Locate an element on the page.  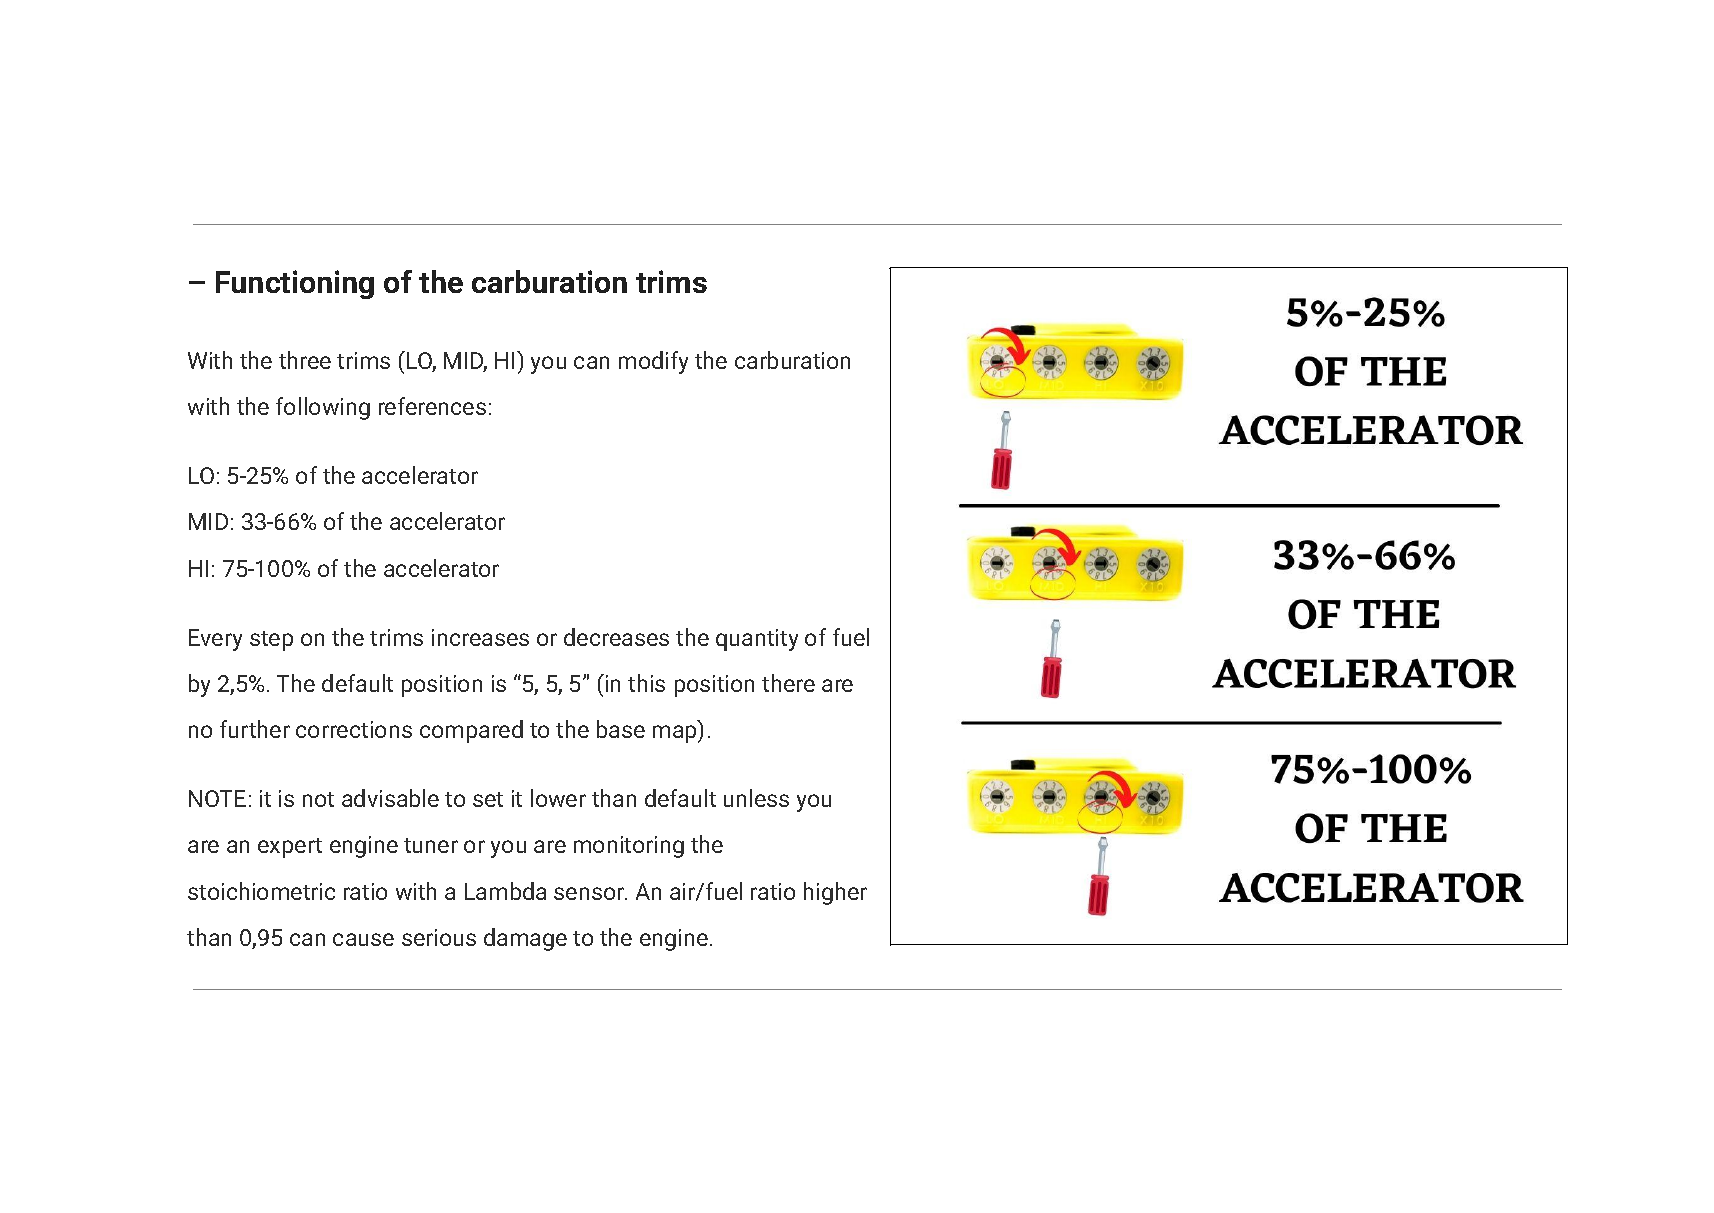
unless is located at coordinates (756, 798).
